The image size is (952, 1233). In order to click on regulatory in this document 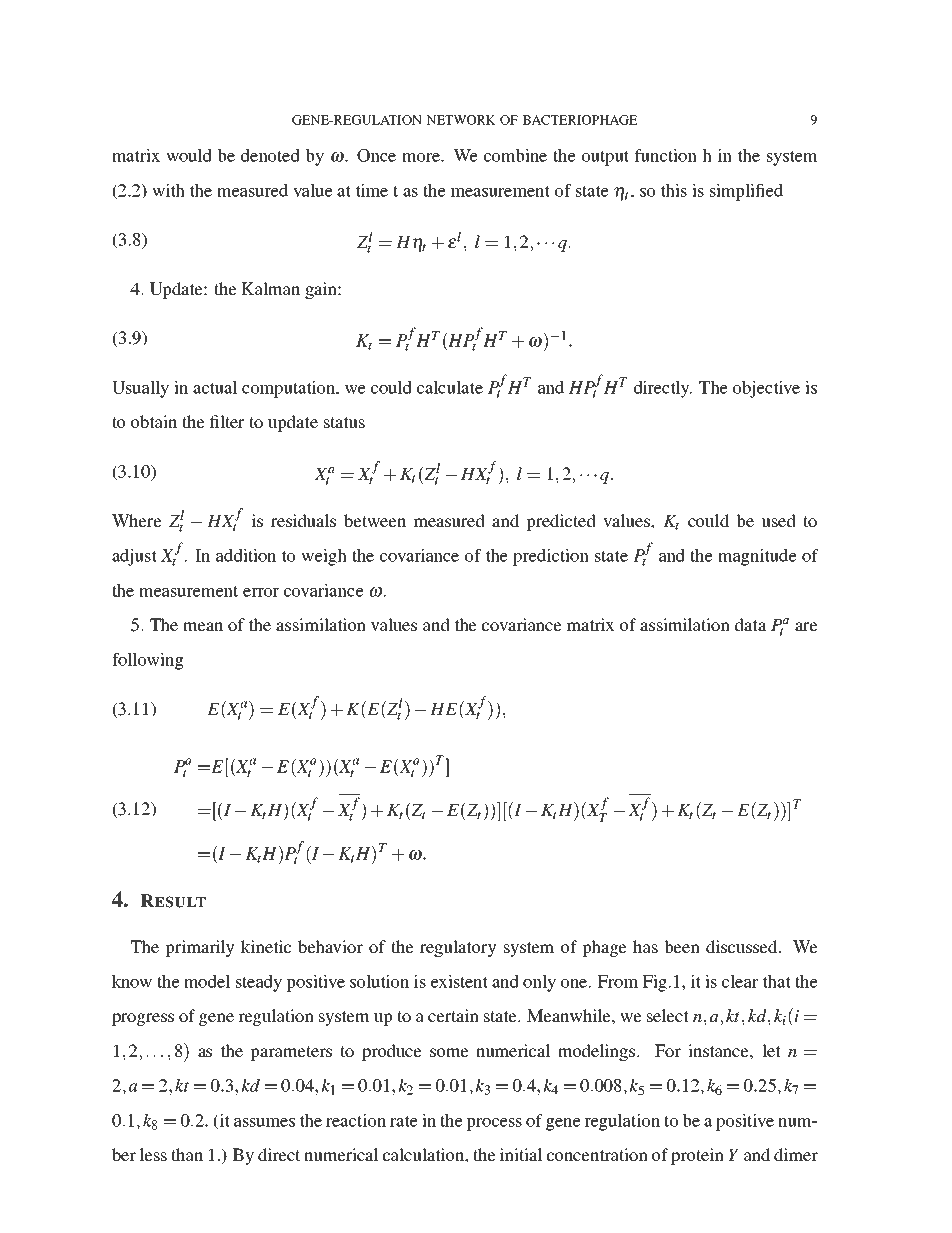, I will do `click(458, 948)`.
